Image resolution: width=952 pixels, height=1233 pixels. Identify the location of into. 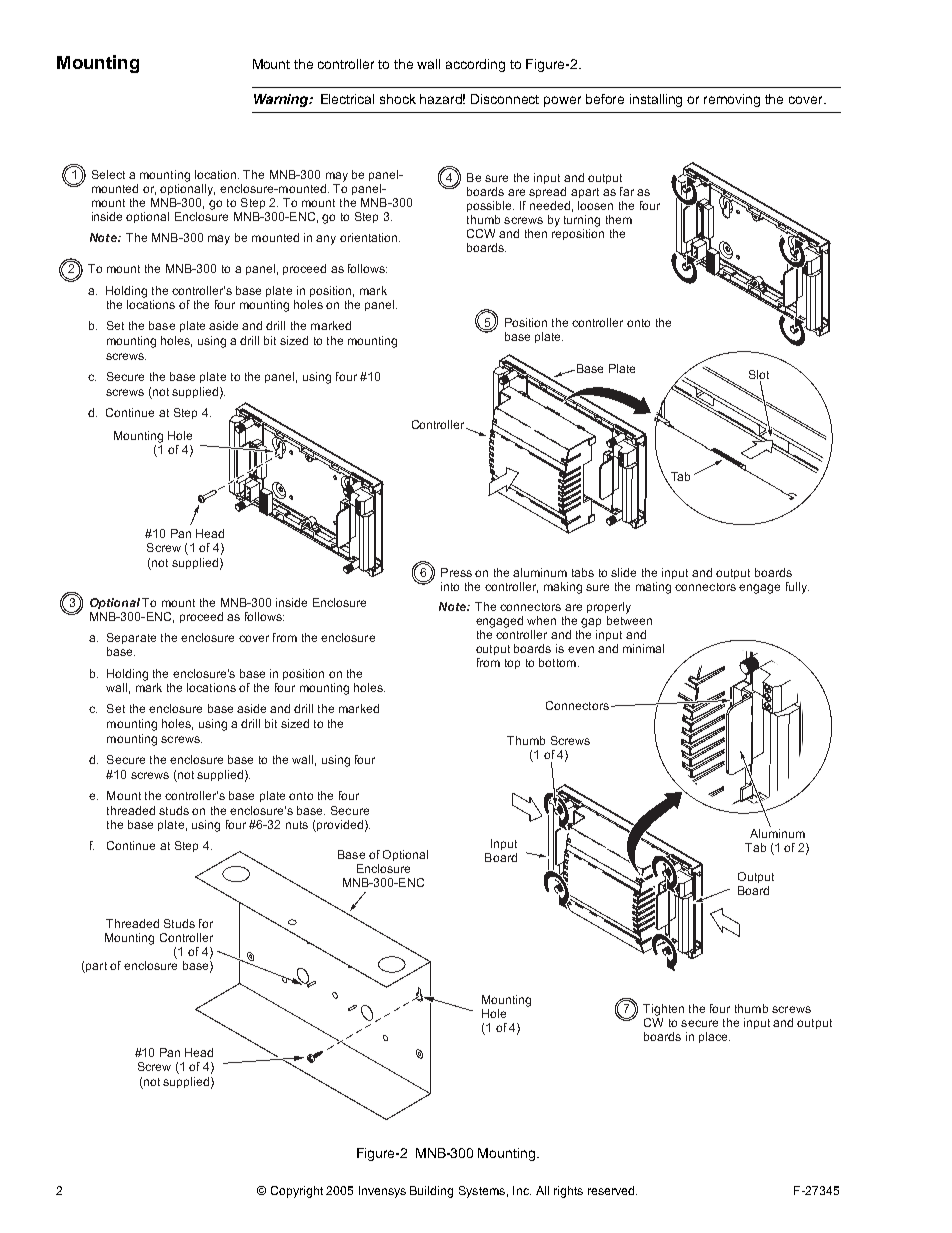
(450, 586).
